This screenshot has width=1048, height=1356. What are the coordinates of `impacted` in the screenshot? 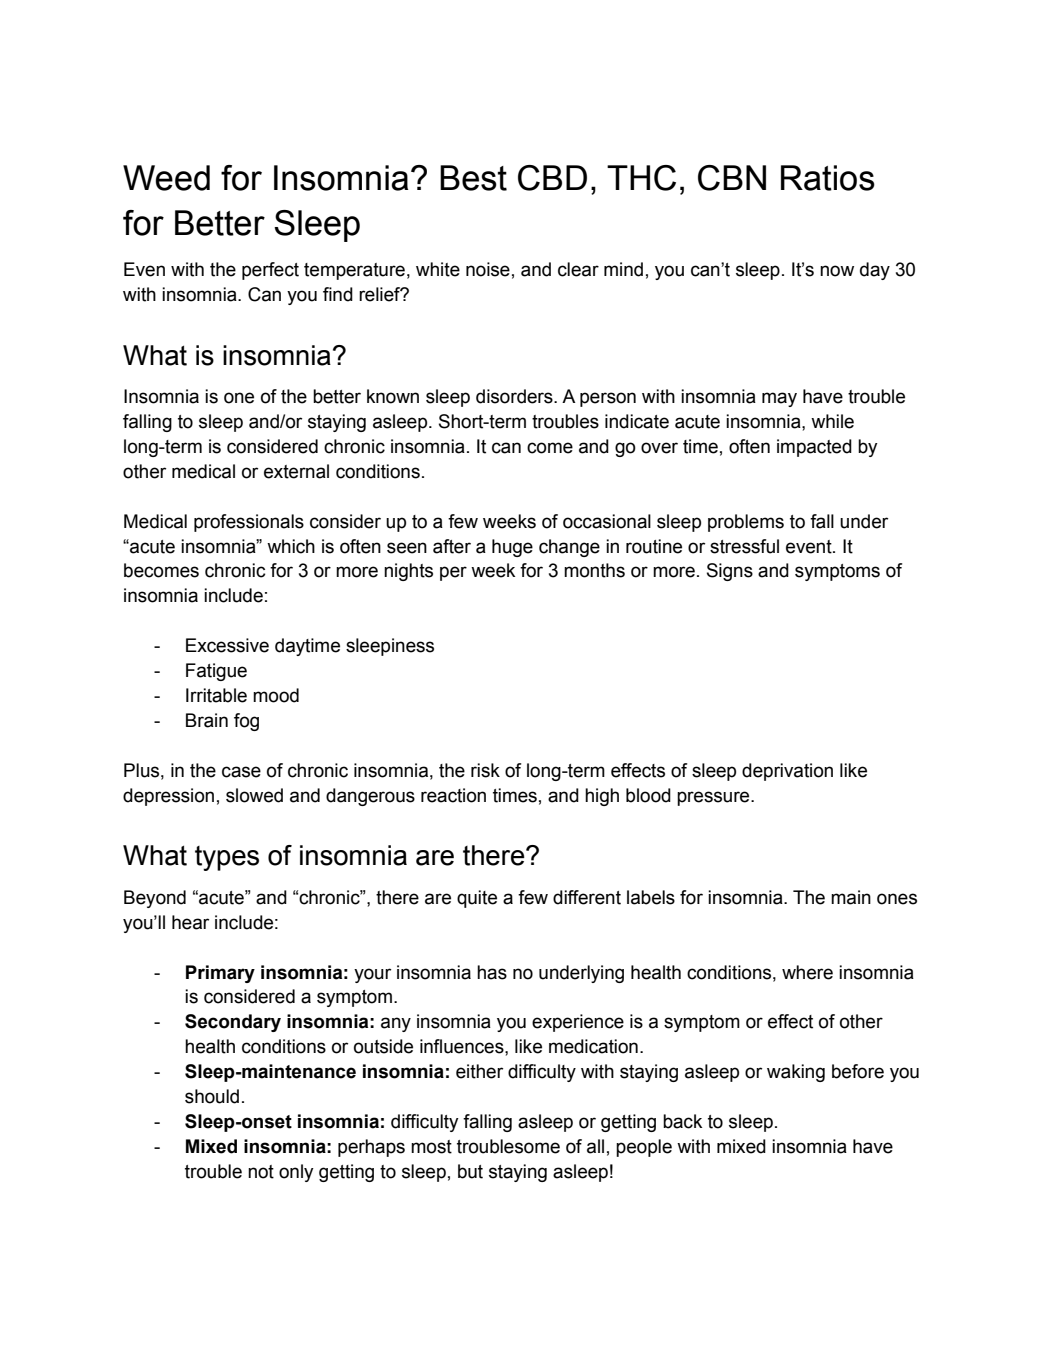 It's located at (814, 448).
